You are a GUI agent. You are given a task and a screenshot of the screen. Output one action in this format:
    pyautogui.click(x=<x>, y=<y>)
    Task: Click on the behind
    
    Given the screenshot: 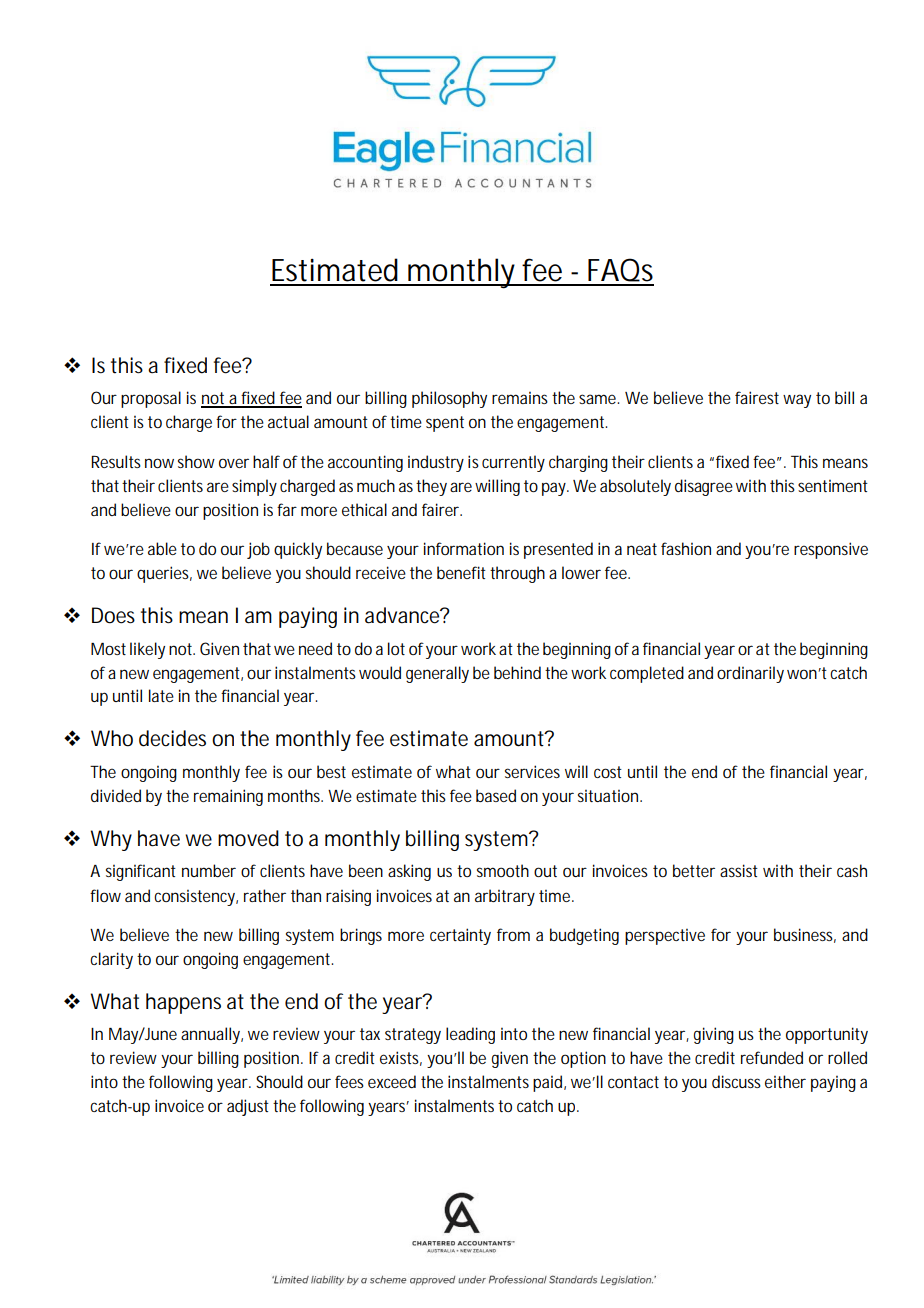 What is the action you would take?
    pyautogui.click(x=517, y=672)
